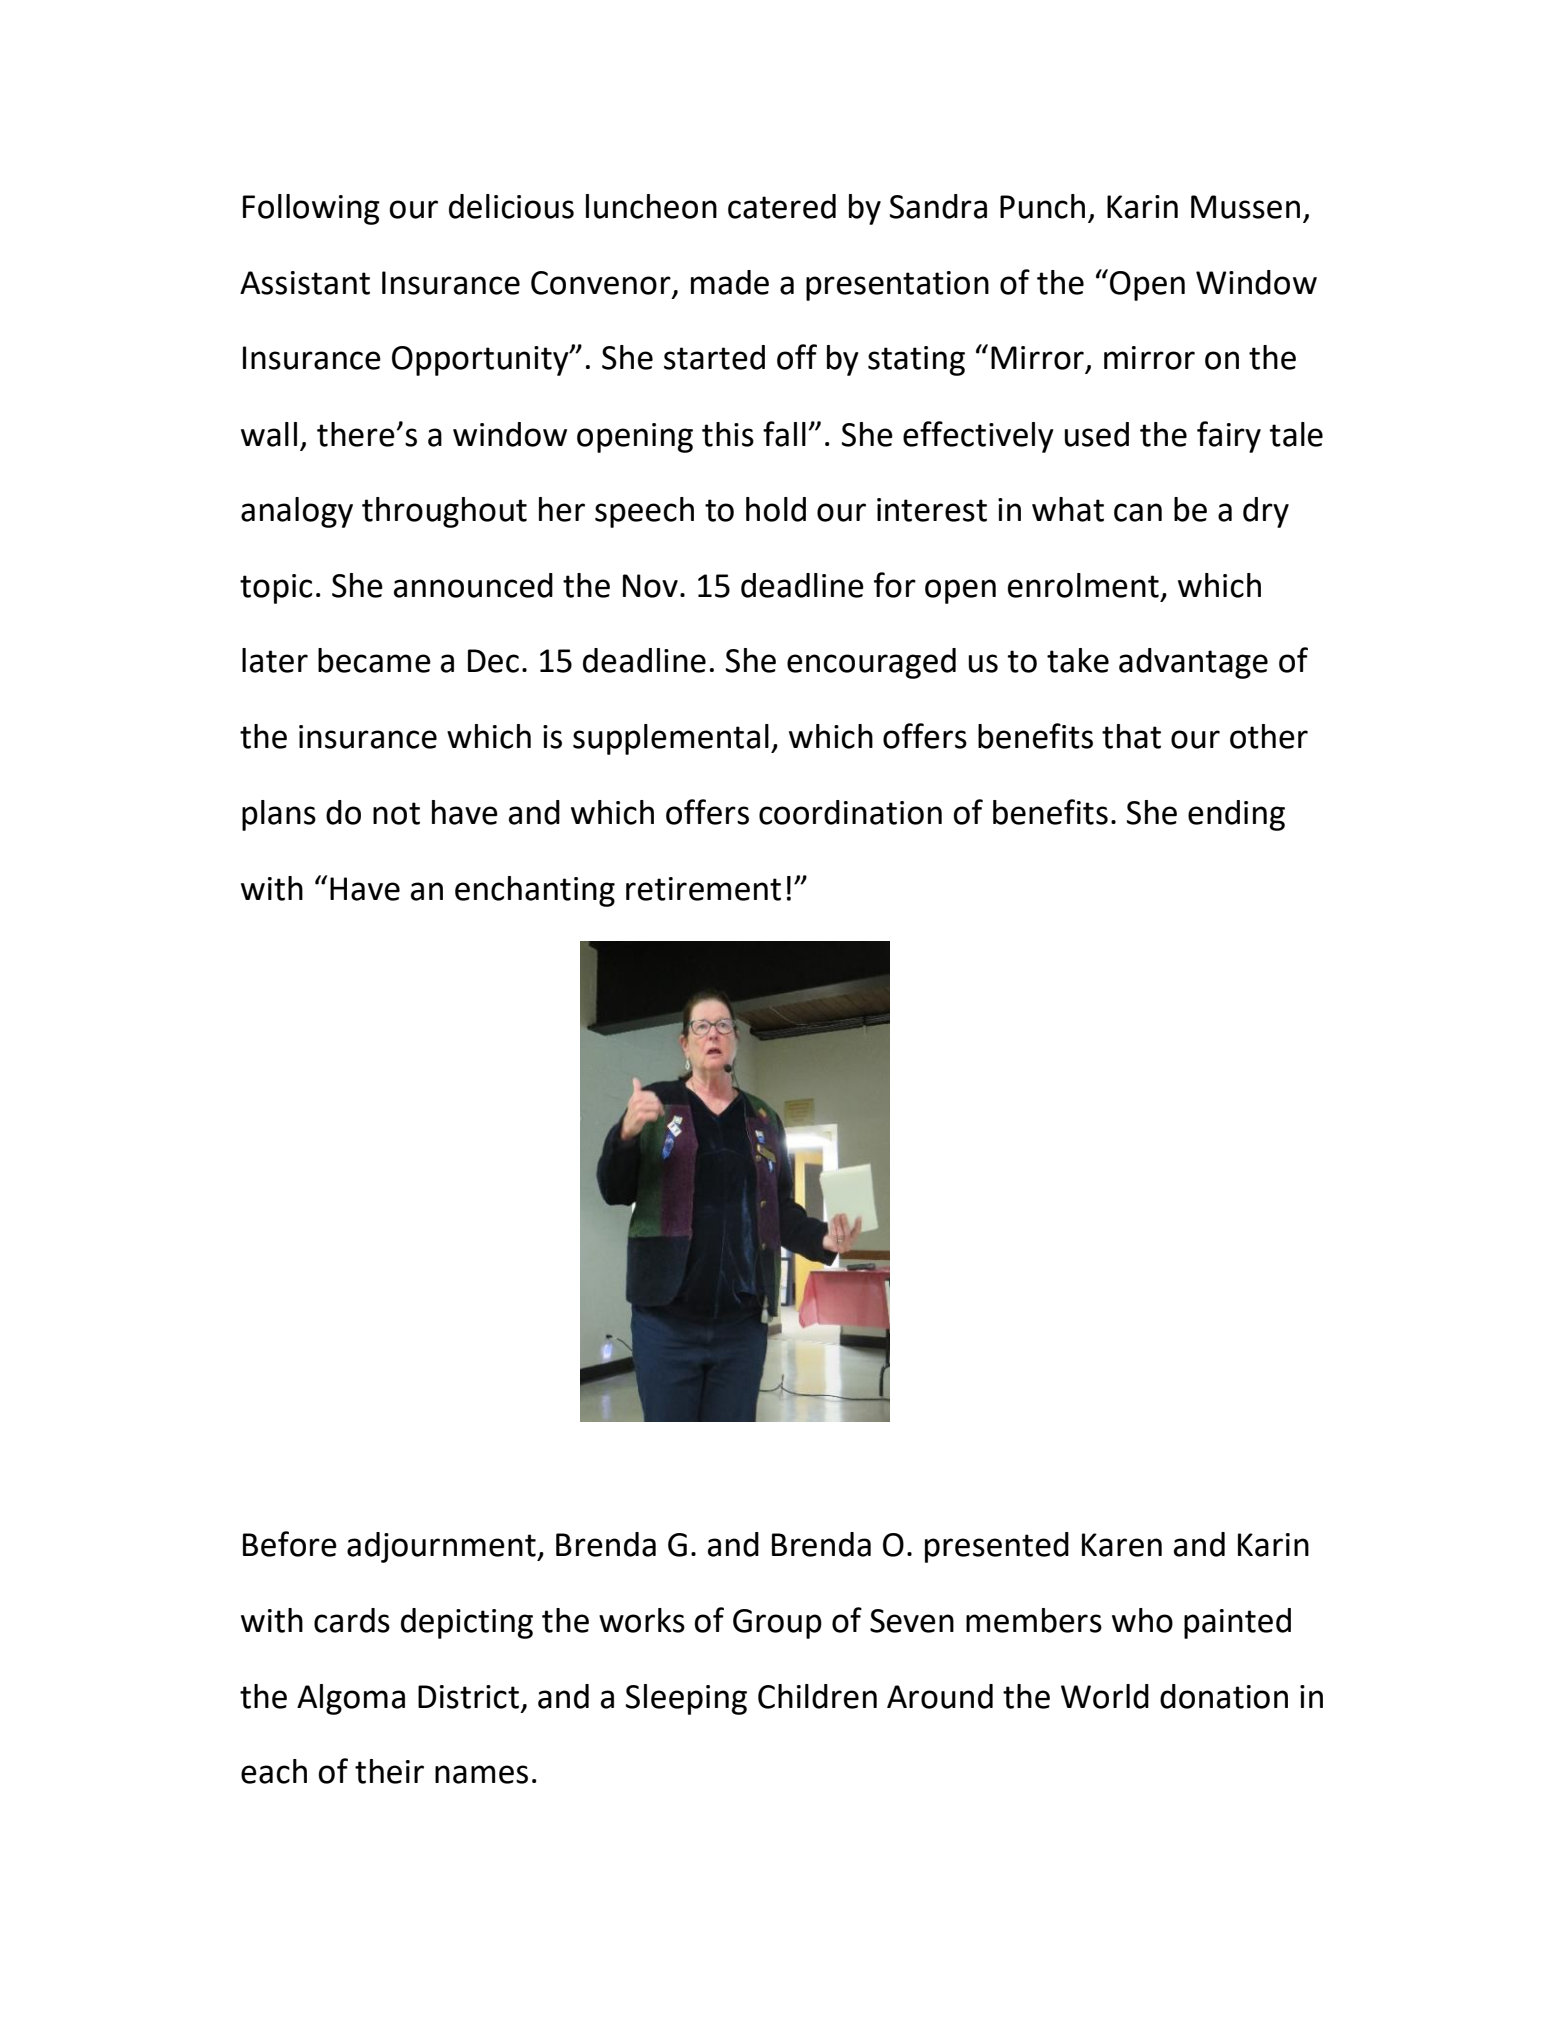 The height and width of the image is (2028, 1567). Describe the element at coordinates (1236, 815) in the image. I see `ending` at that location.
